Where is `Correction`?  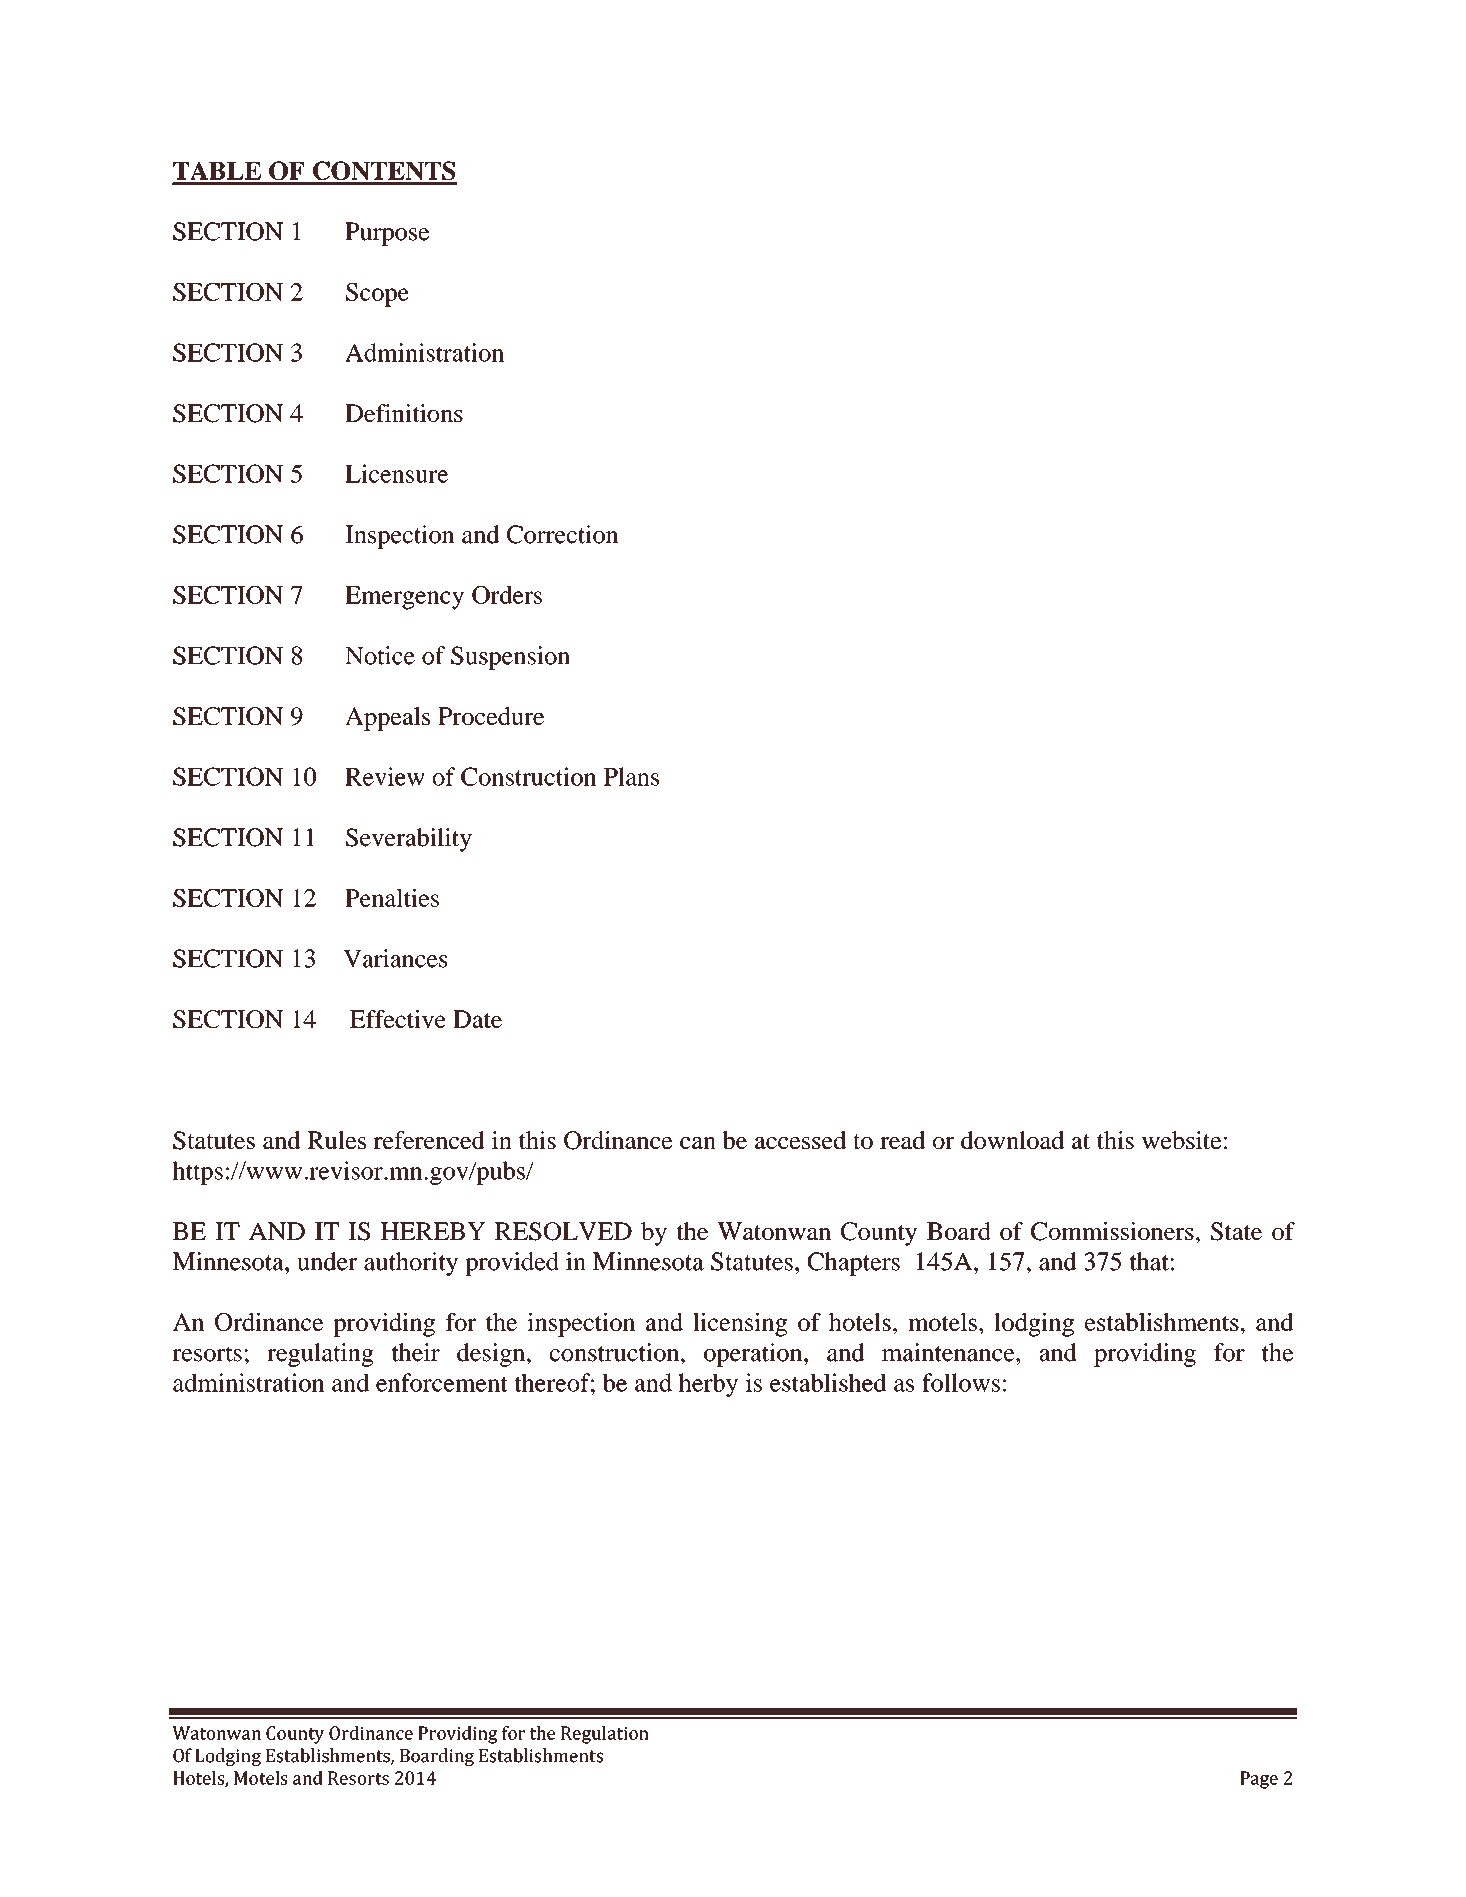 Correction is located at coordinates (563, 534).
